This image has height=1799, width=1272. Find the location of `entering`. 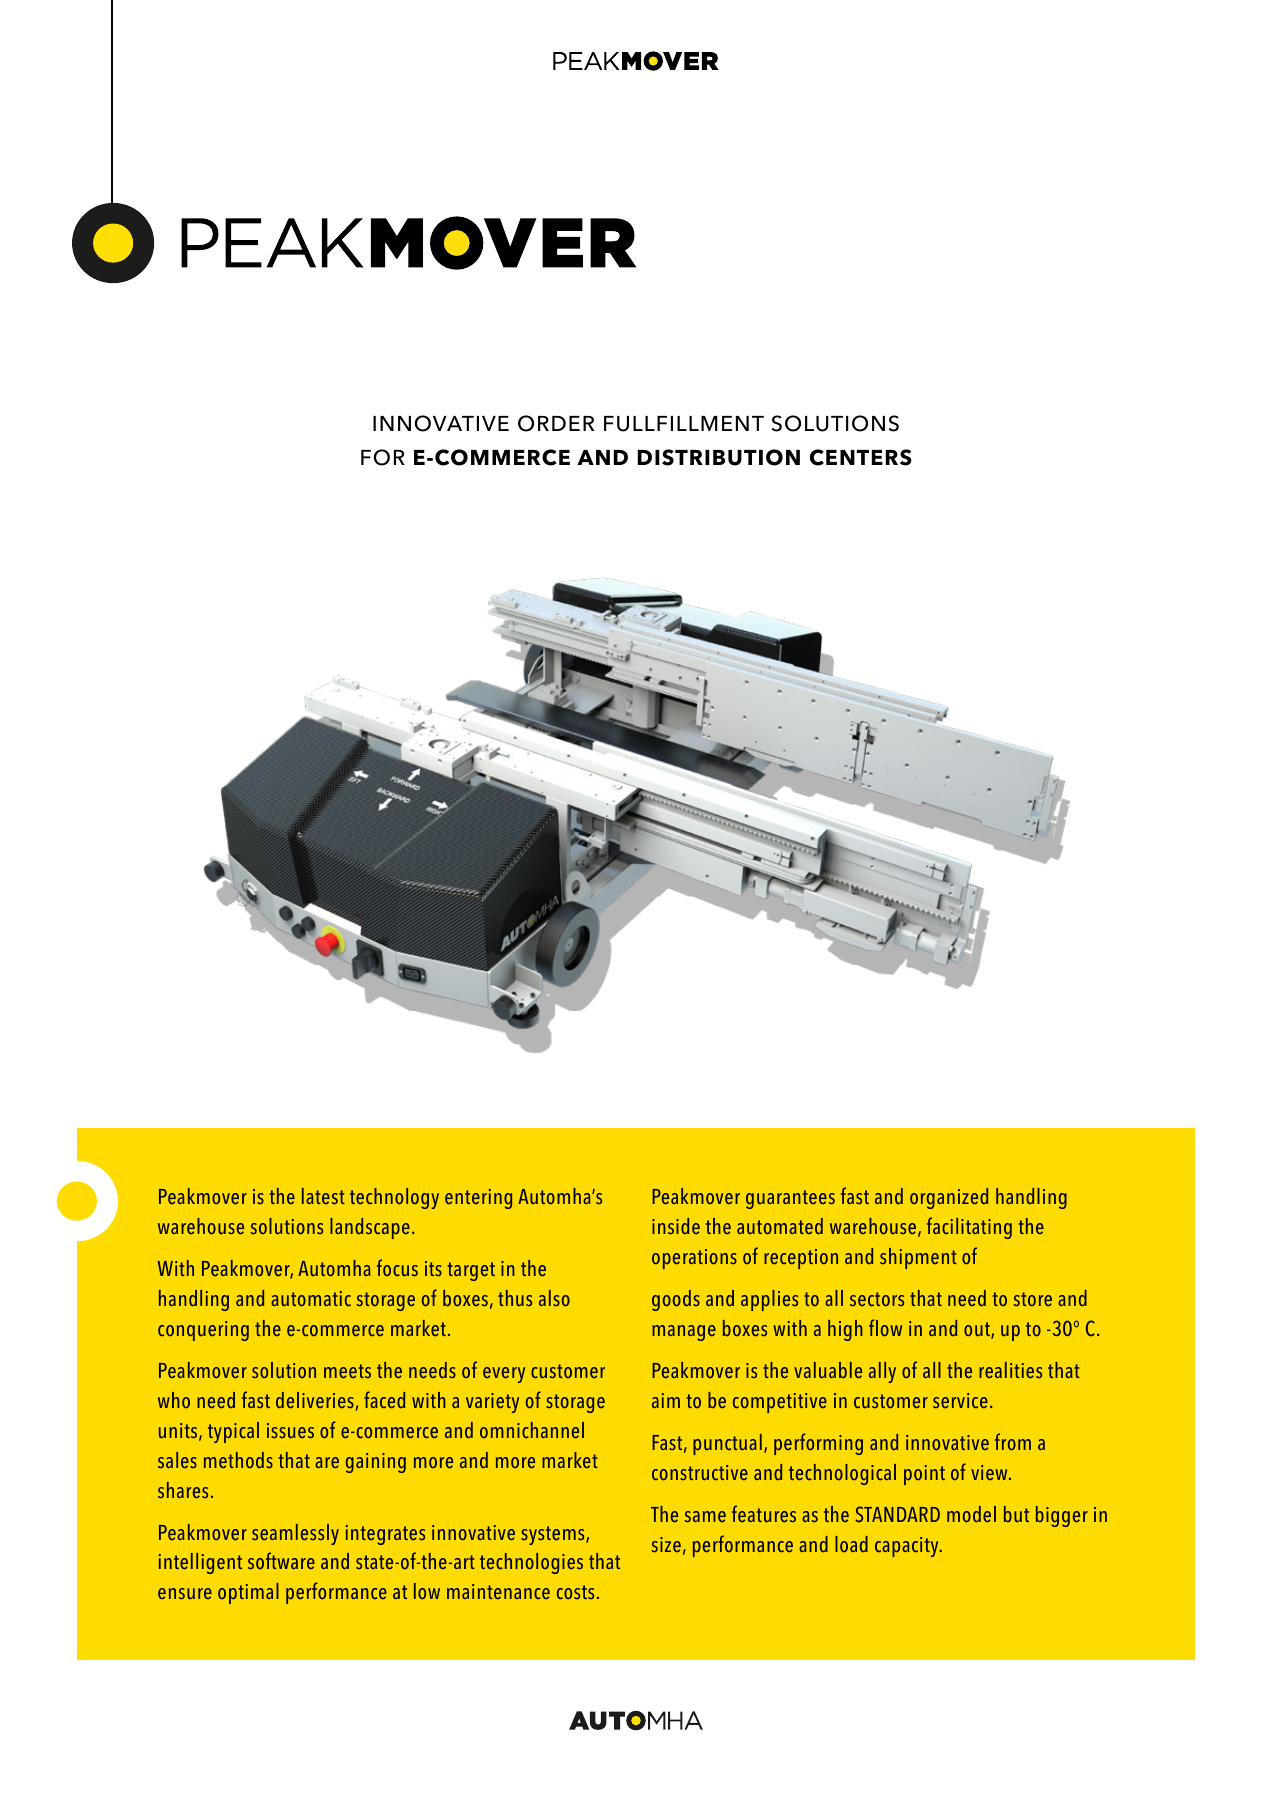

entering is located at coordinates (478, 1199).
